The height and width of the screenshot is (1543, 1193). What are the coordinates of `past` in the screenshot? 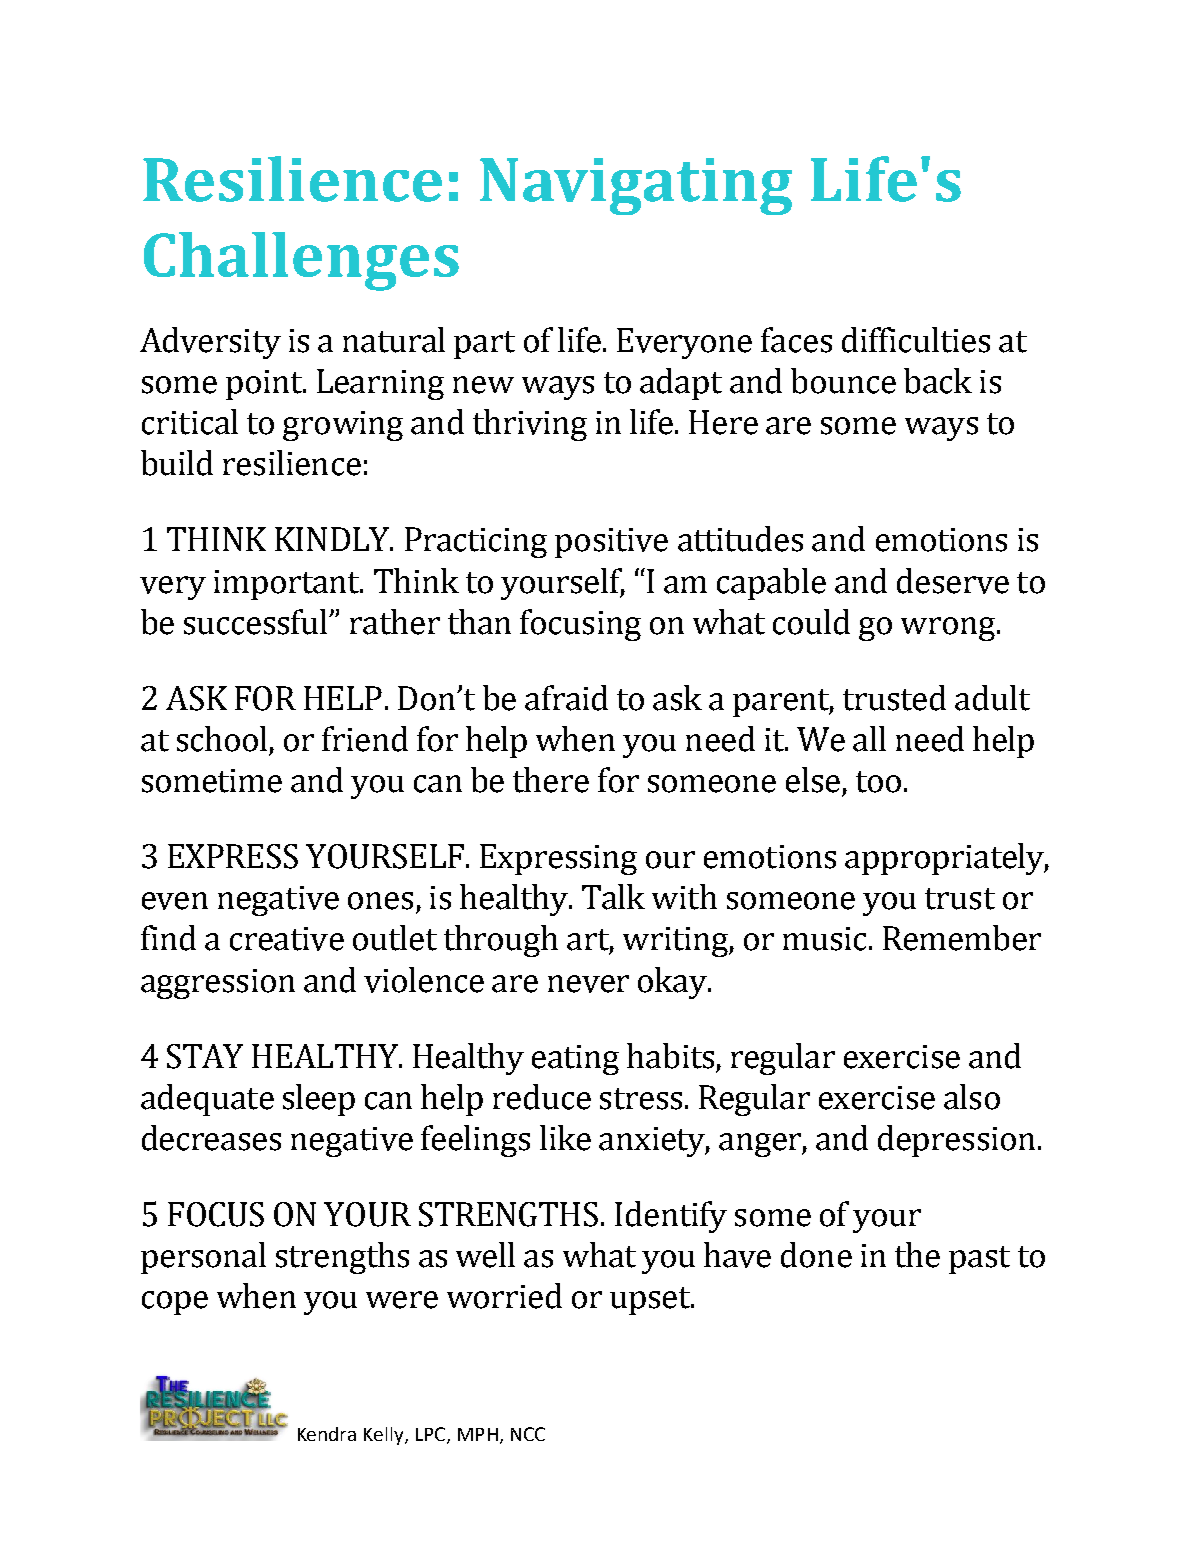 It's located at (979, 1260).
